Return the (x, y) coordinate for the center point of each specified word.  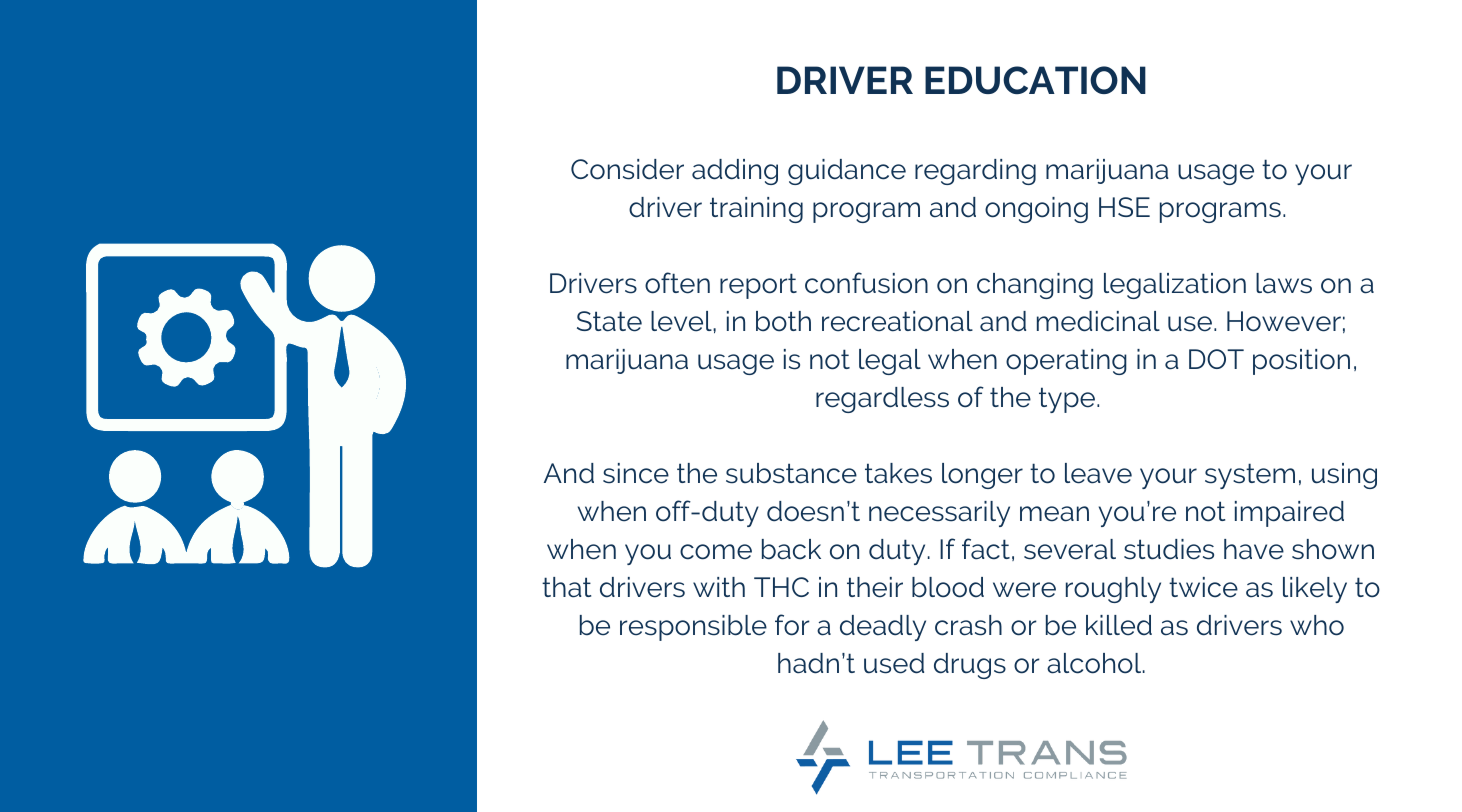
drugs (970, 666)
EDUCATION (1035, 80)
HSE (1124, 207)
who (1317, 625)
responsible (693, 628)
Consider (627, 169)
